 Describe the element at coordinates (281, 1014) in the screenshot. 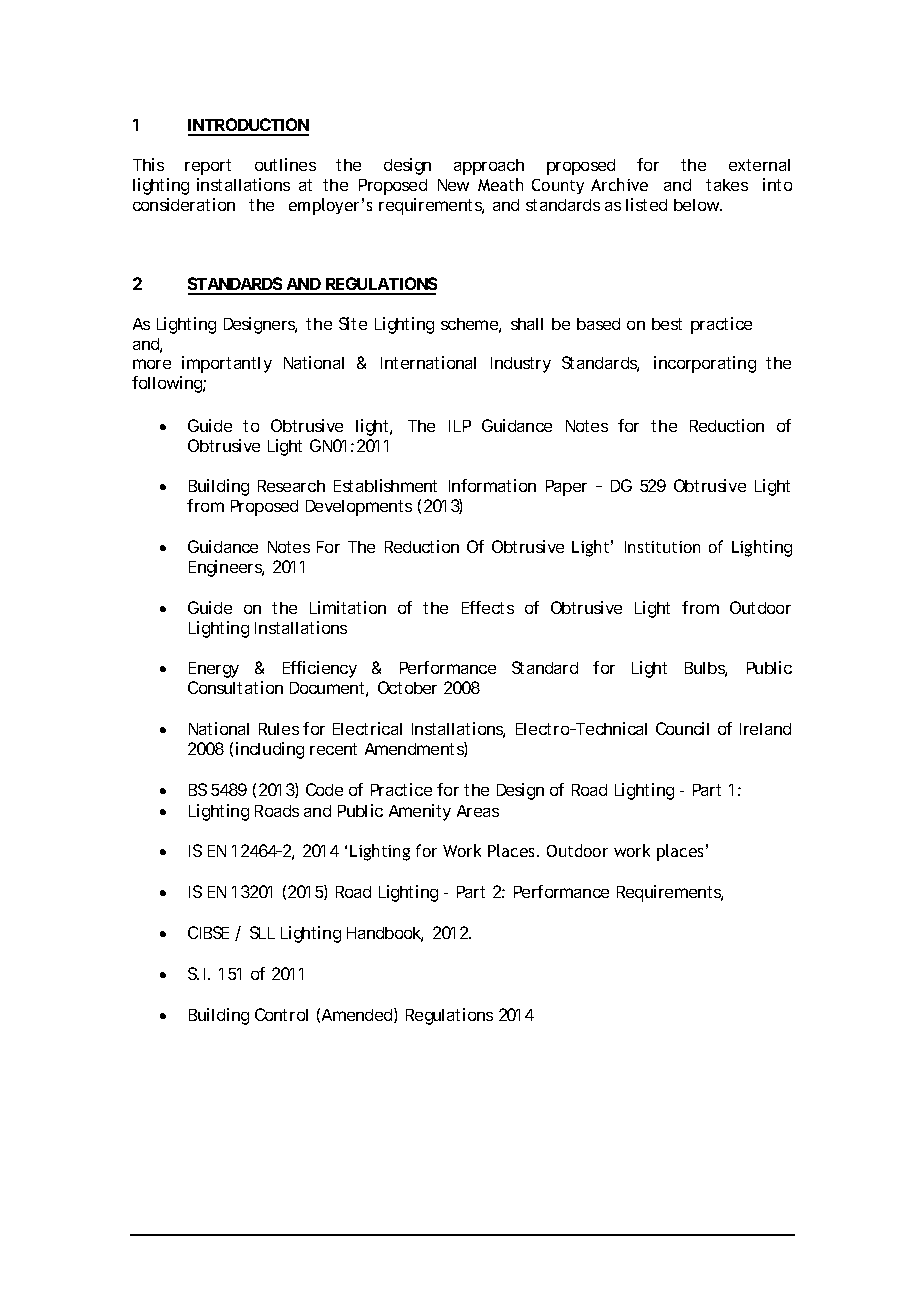

I see `Control` at that location.
